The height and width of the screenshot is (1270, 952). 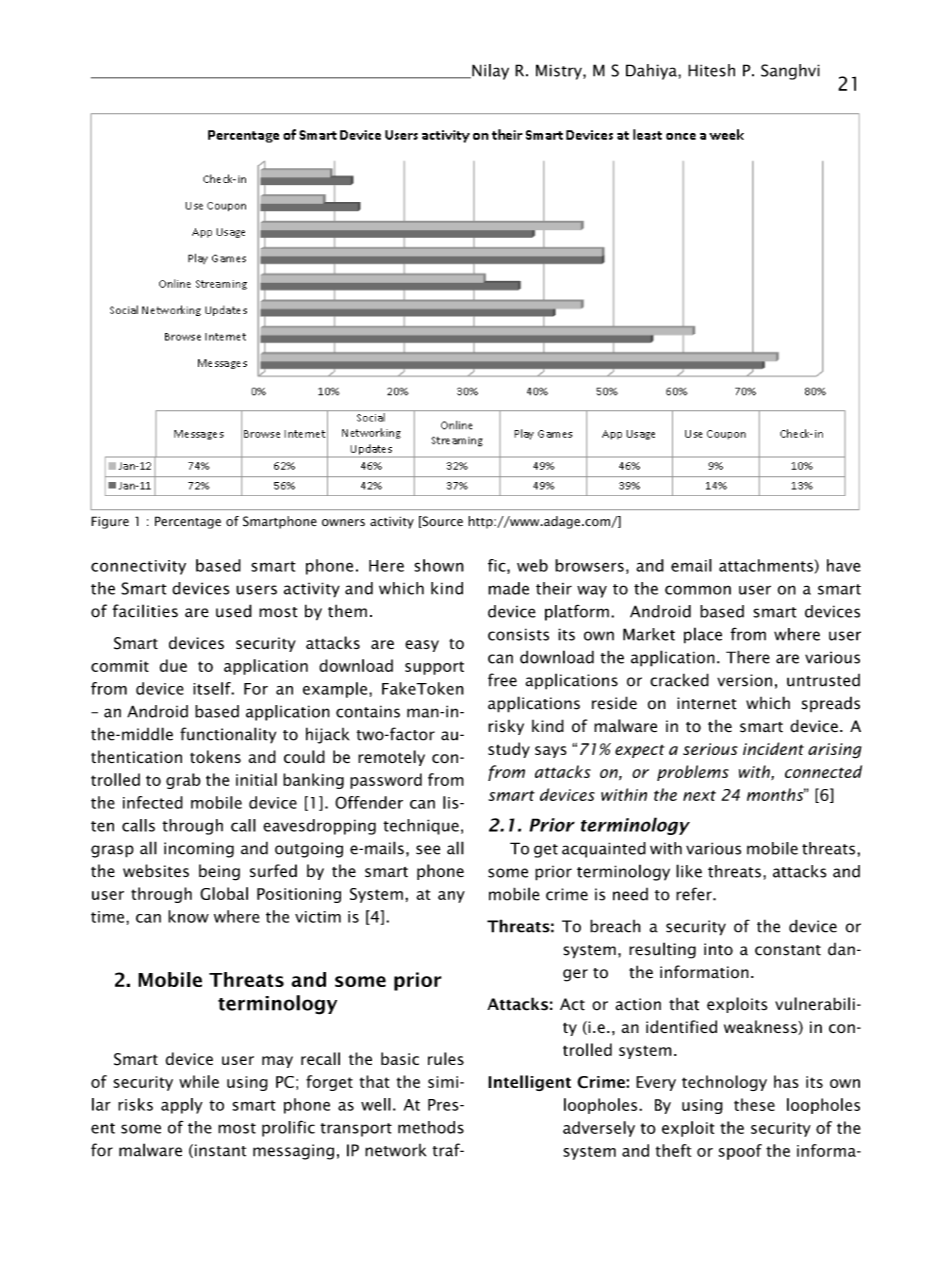 I want to click on incoming, so click(x=199, y=850).
